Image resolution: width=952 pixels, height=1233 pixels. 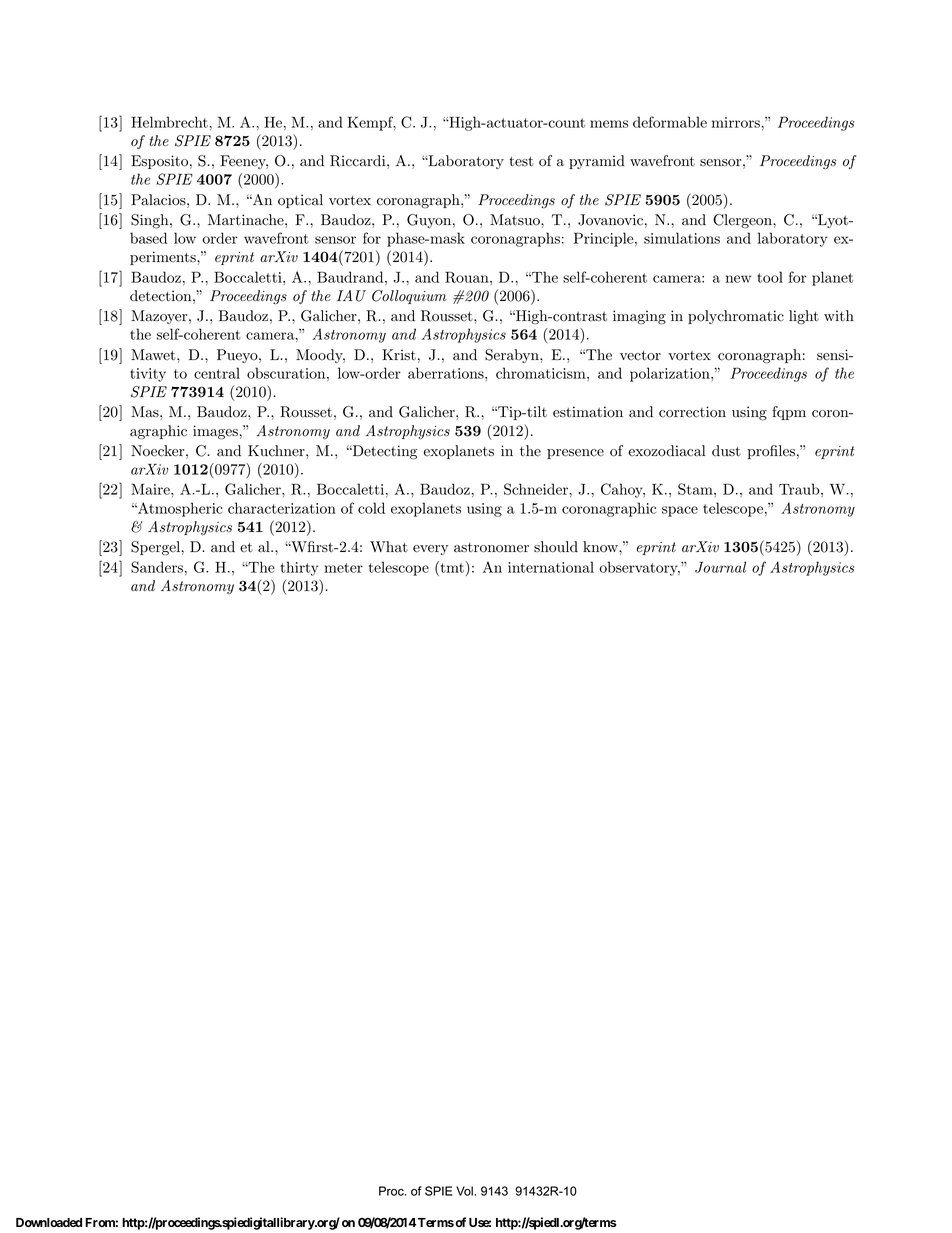 What do you see at coordinates (720, 567) in the document?
I see `Journal` at bounding box center [720, 567].
